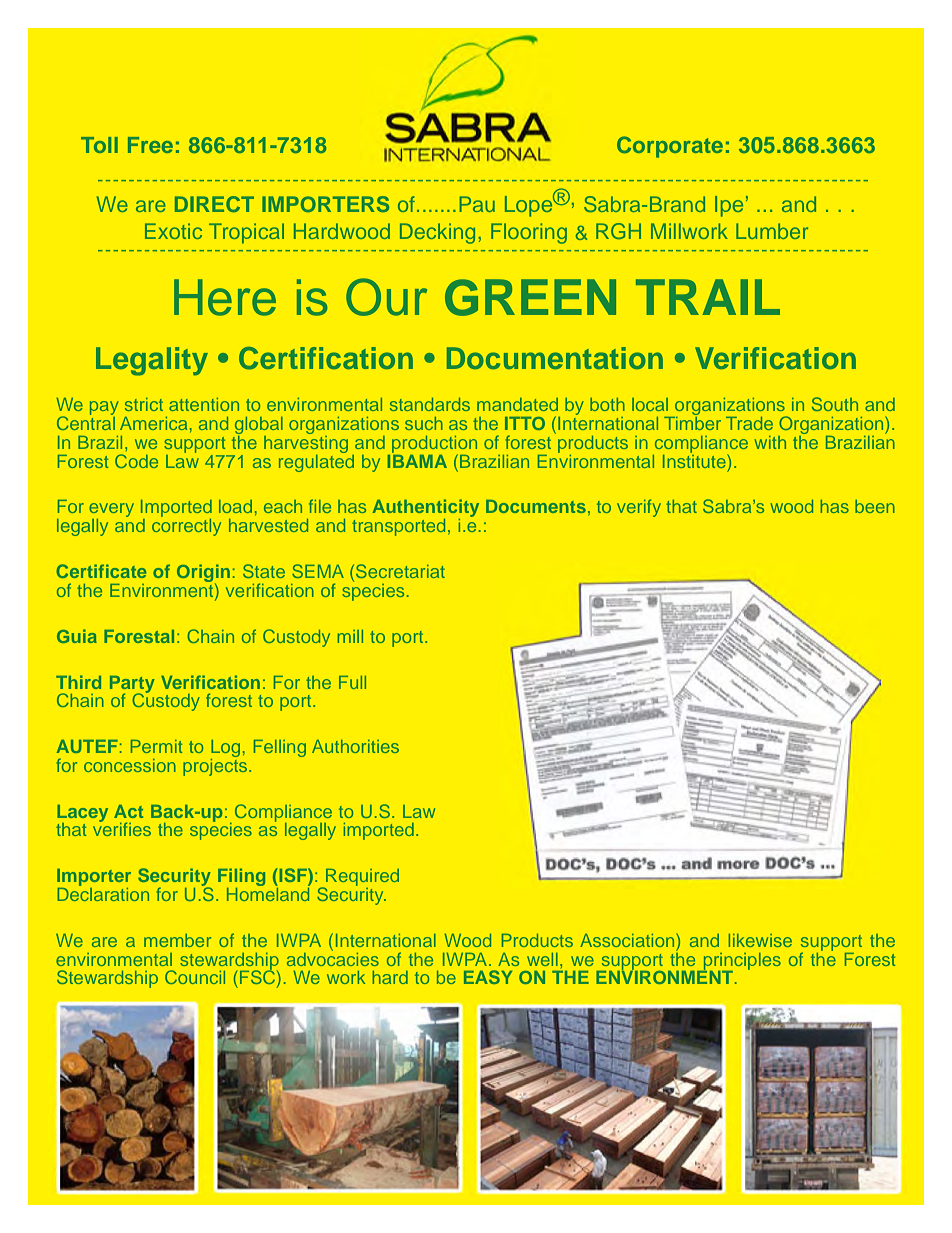 The width and height of the screenshot is (952, 1233). I want to click on South, so click(835, 404).
